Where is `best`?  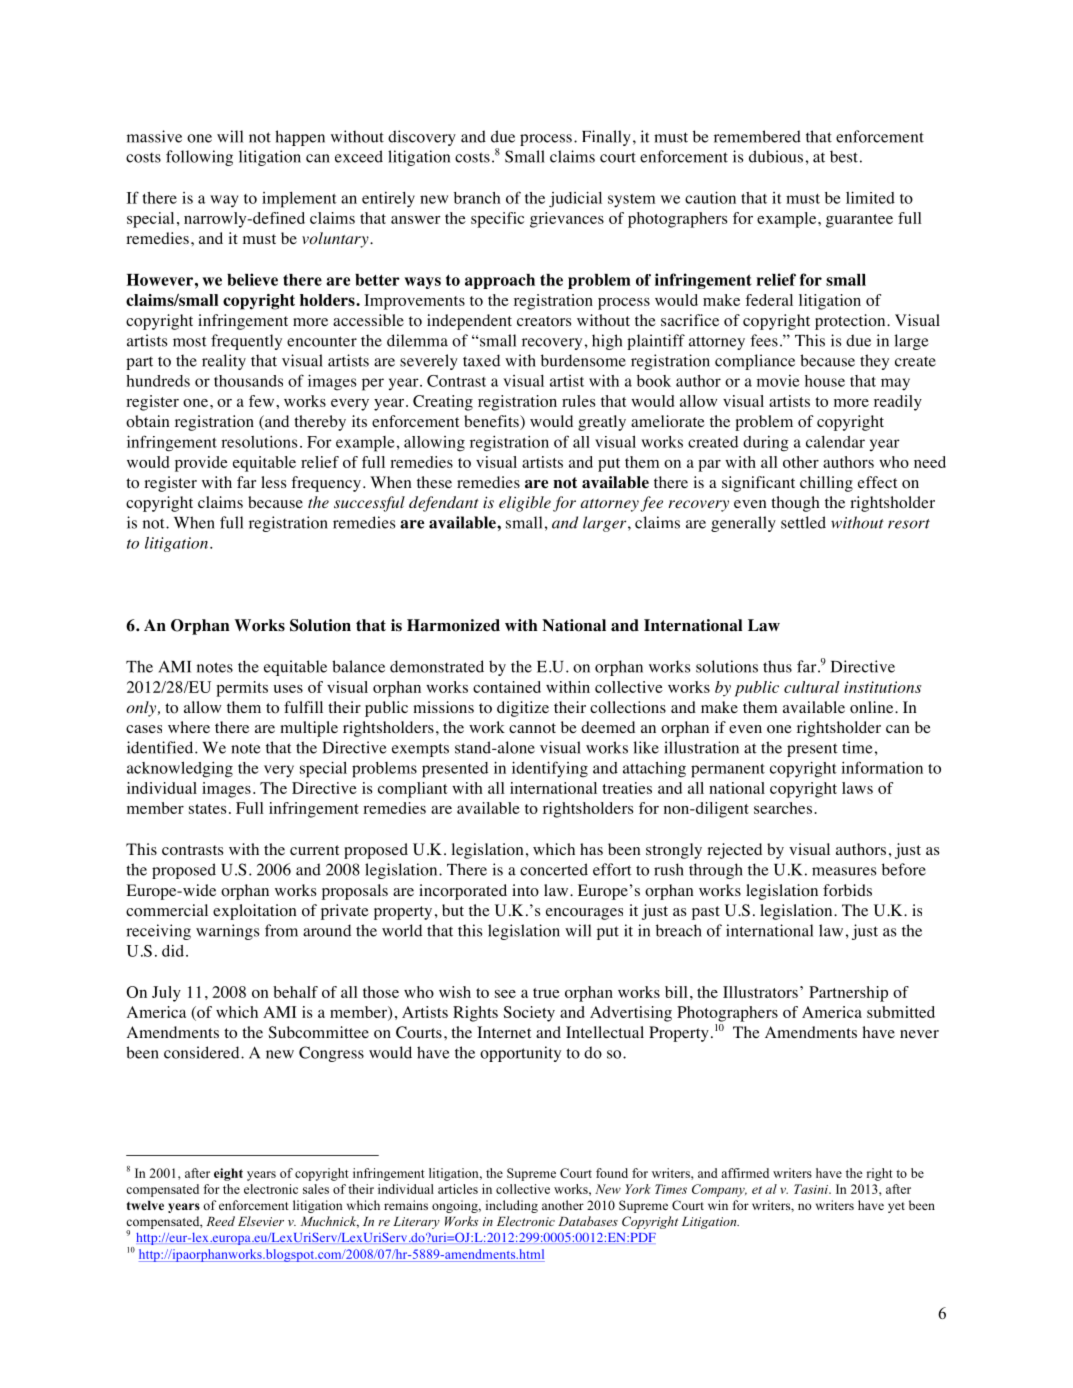
best is located at coordinates (844, 156).
